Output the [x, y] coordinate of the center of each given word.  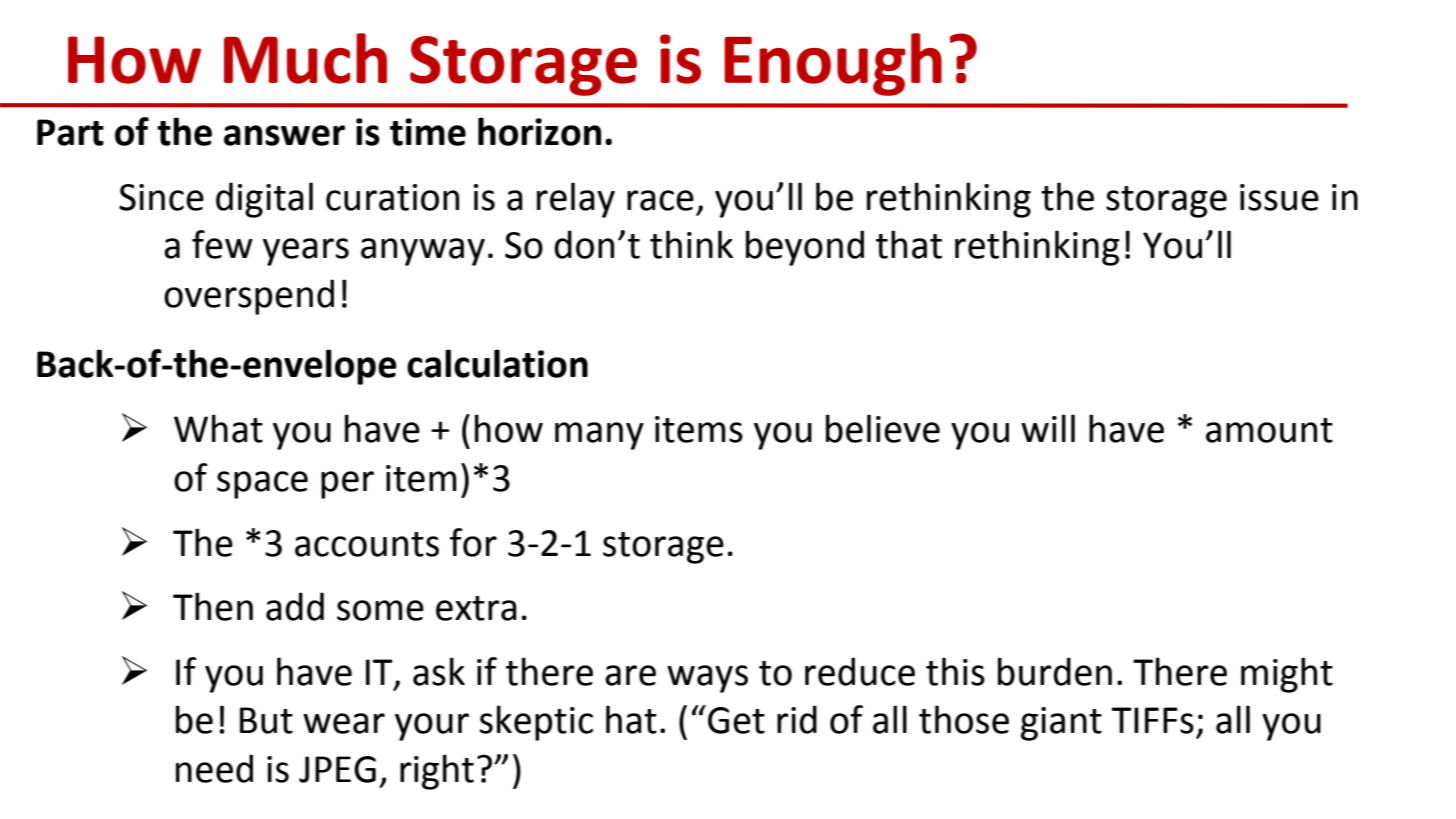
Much [305, 58]
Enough [833, 64]
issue [1279, 197]
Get [736, 720]
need [214, 768]
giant [1061, 724]
